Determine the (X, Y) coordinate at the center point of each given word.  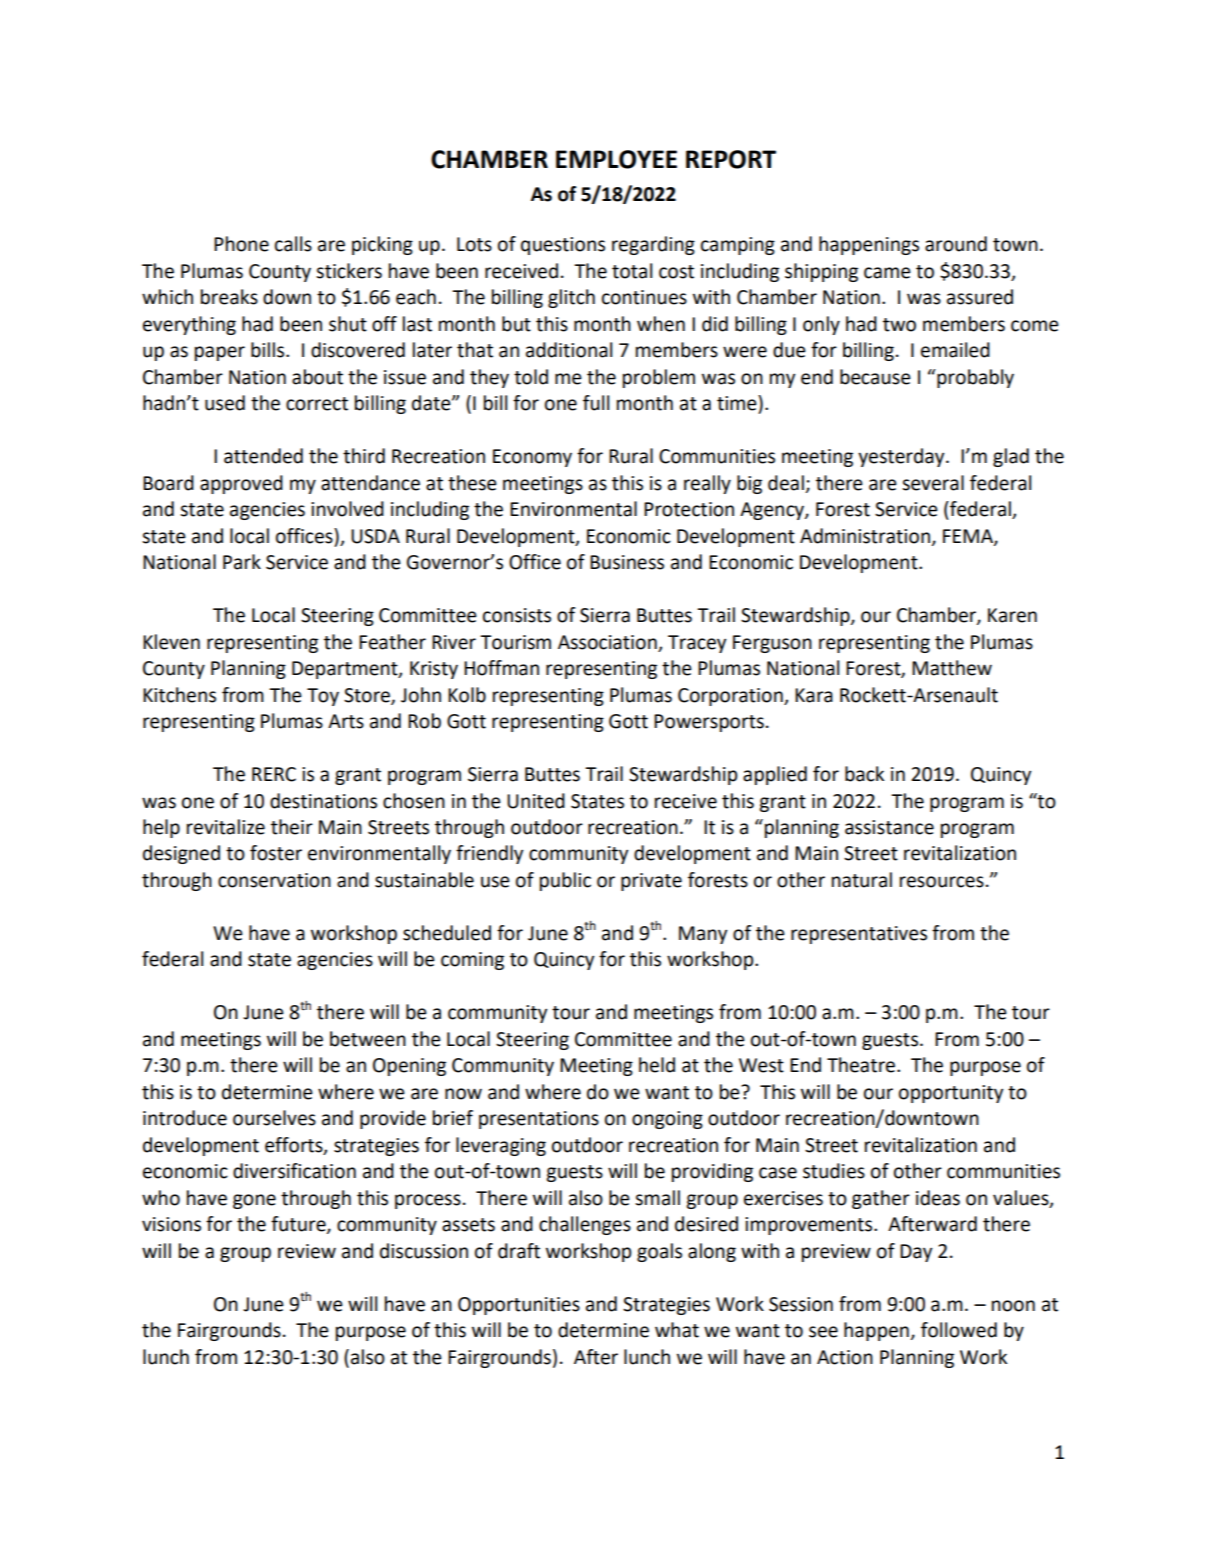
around (956, 244)
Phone (241, 244)
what (677, 1330)
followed (959, 1330)
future (299, 1225)
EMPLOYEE (616, 159)
